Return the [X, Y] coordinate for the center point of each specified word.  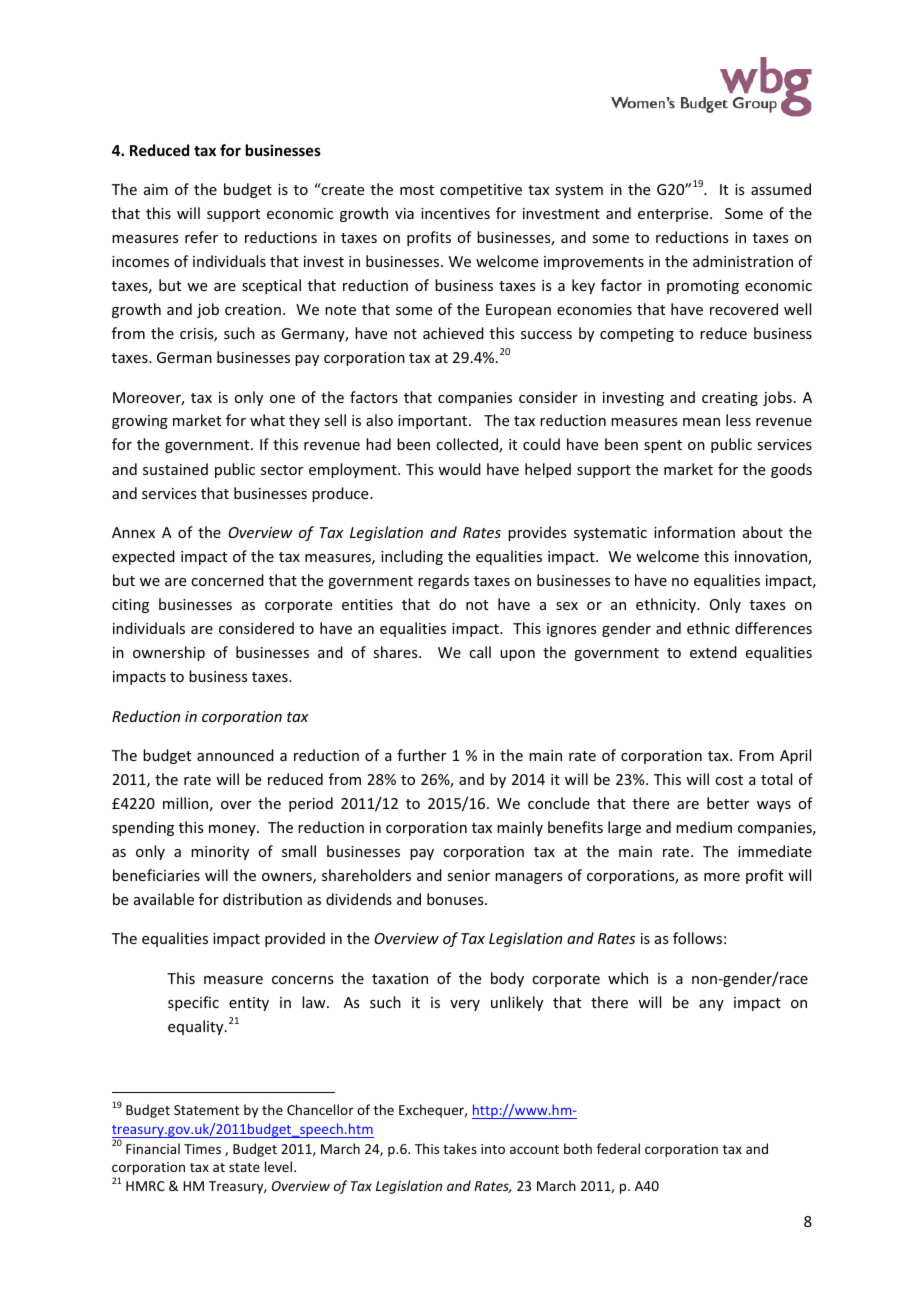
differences [773, 628]
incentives [455, 213]
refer [201, 237]
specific [193, 1003]
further [421, 755]
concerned [227, 580]
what [267, 420]
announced [235, 755]
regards [443, 581]
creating [730, 399]
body [507, 979]
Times [202, 1149]
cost [729, 780]
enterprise [674, 215]
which [628, 978]
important [434, 422]
